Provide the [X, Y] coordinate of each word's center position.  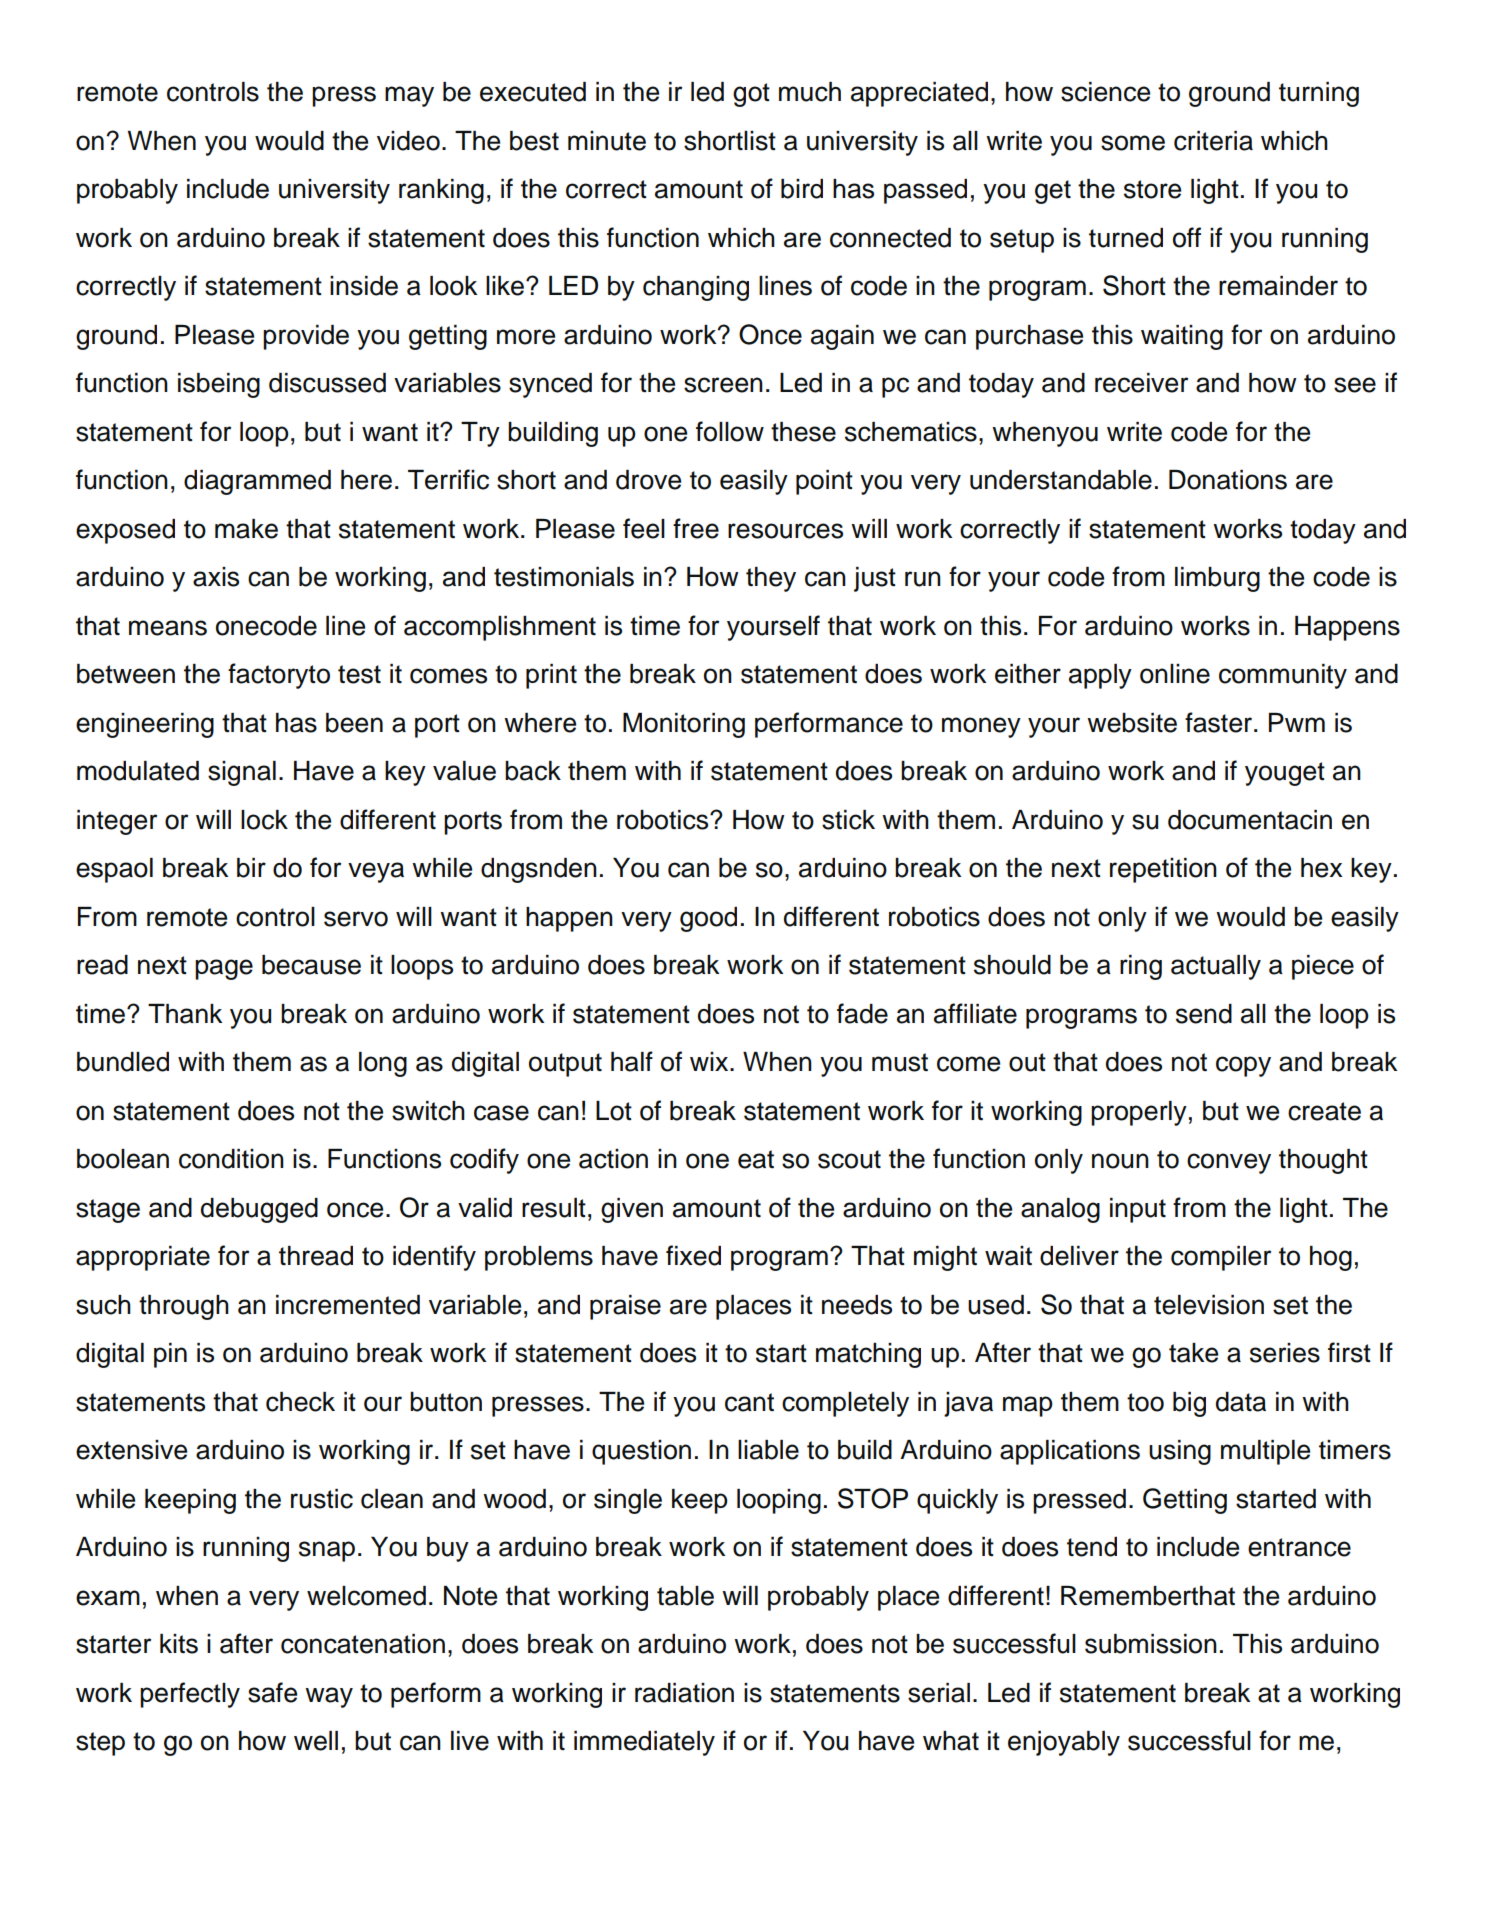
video [408, 141]
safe [272, 1692]
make [246, 529]
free [696, 528]
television [1209, 1305]
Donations [1228, 480]
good [708, 919]
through [184, 1307]
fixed [693, 1255]
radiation [684, 1693]
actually [1216, 967]
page [224, 969]
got [751, 95]
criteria [1213, 141]
